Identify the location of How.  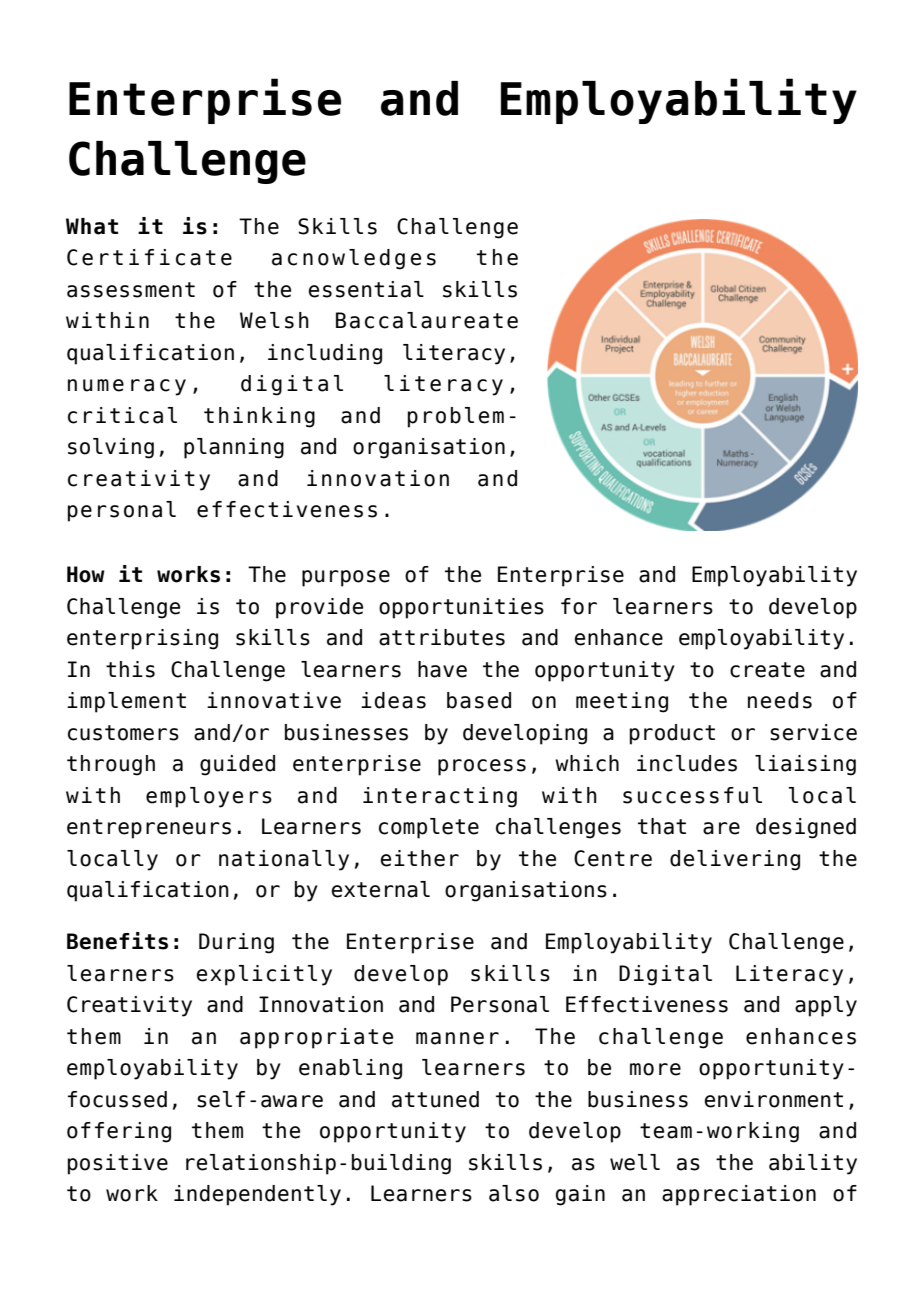
(86, 574).
